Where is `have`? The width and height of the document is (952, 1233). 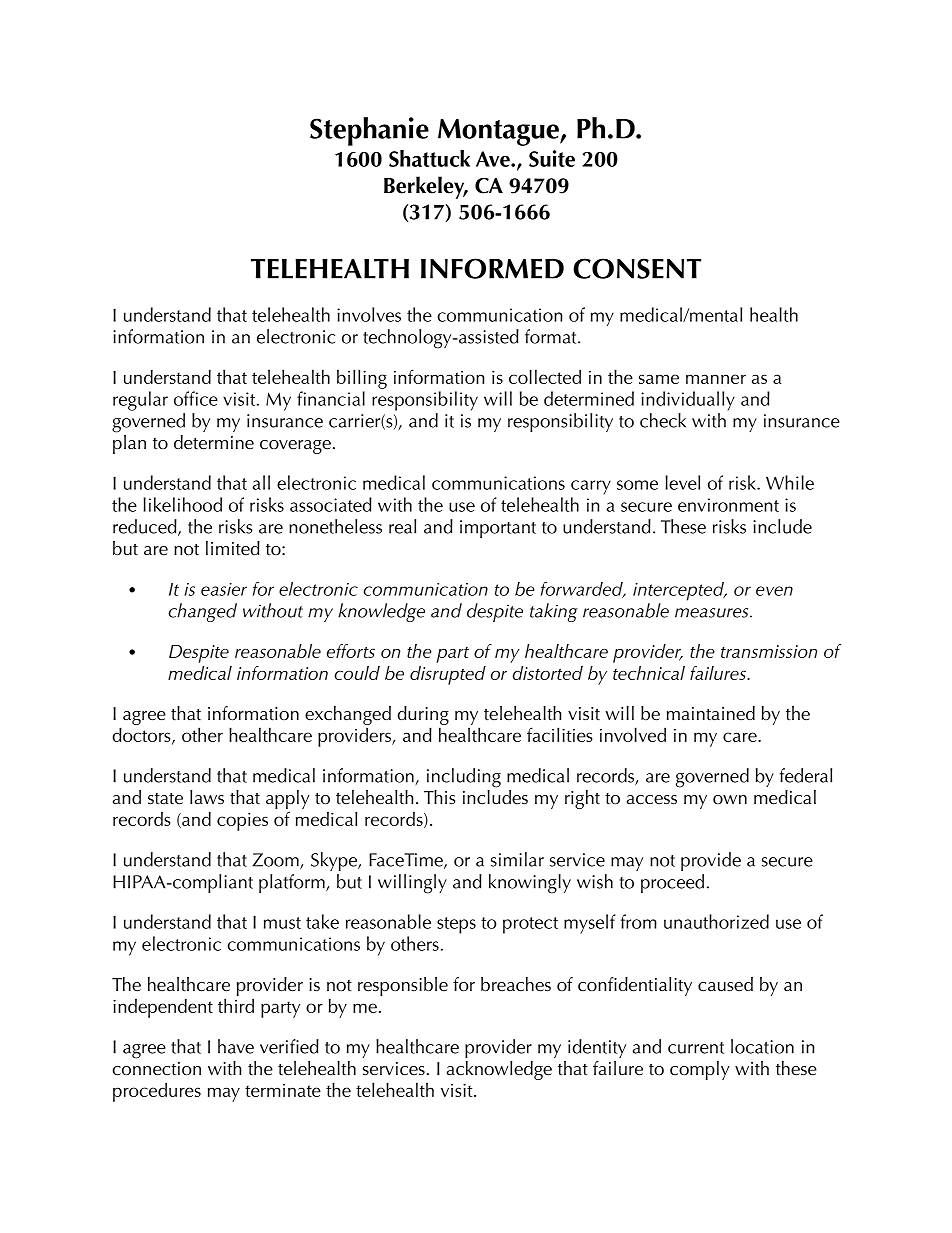 have is located at coordinates (236, 1046).
